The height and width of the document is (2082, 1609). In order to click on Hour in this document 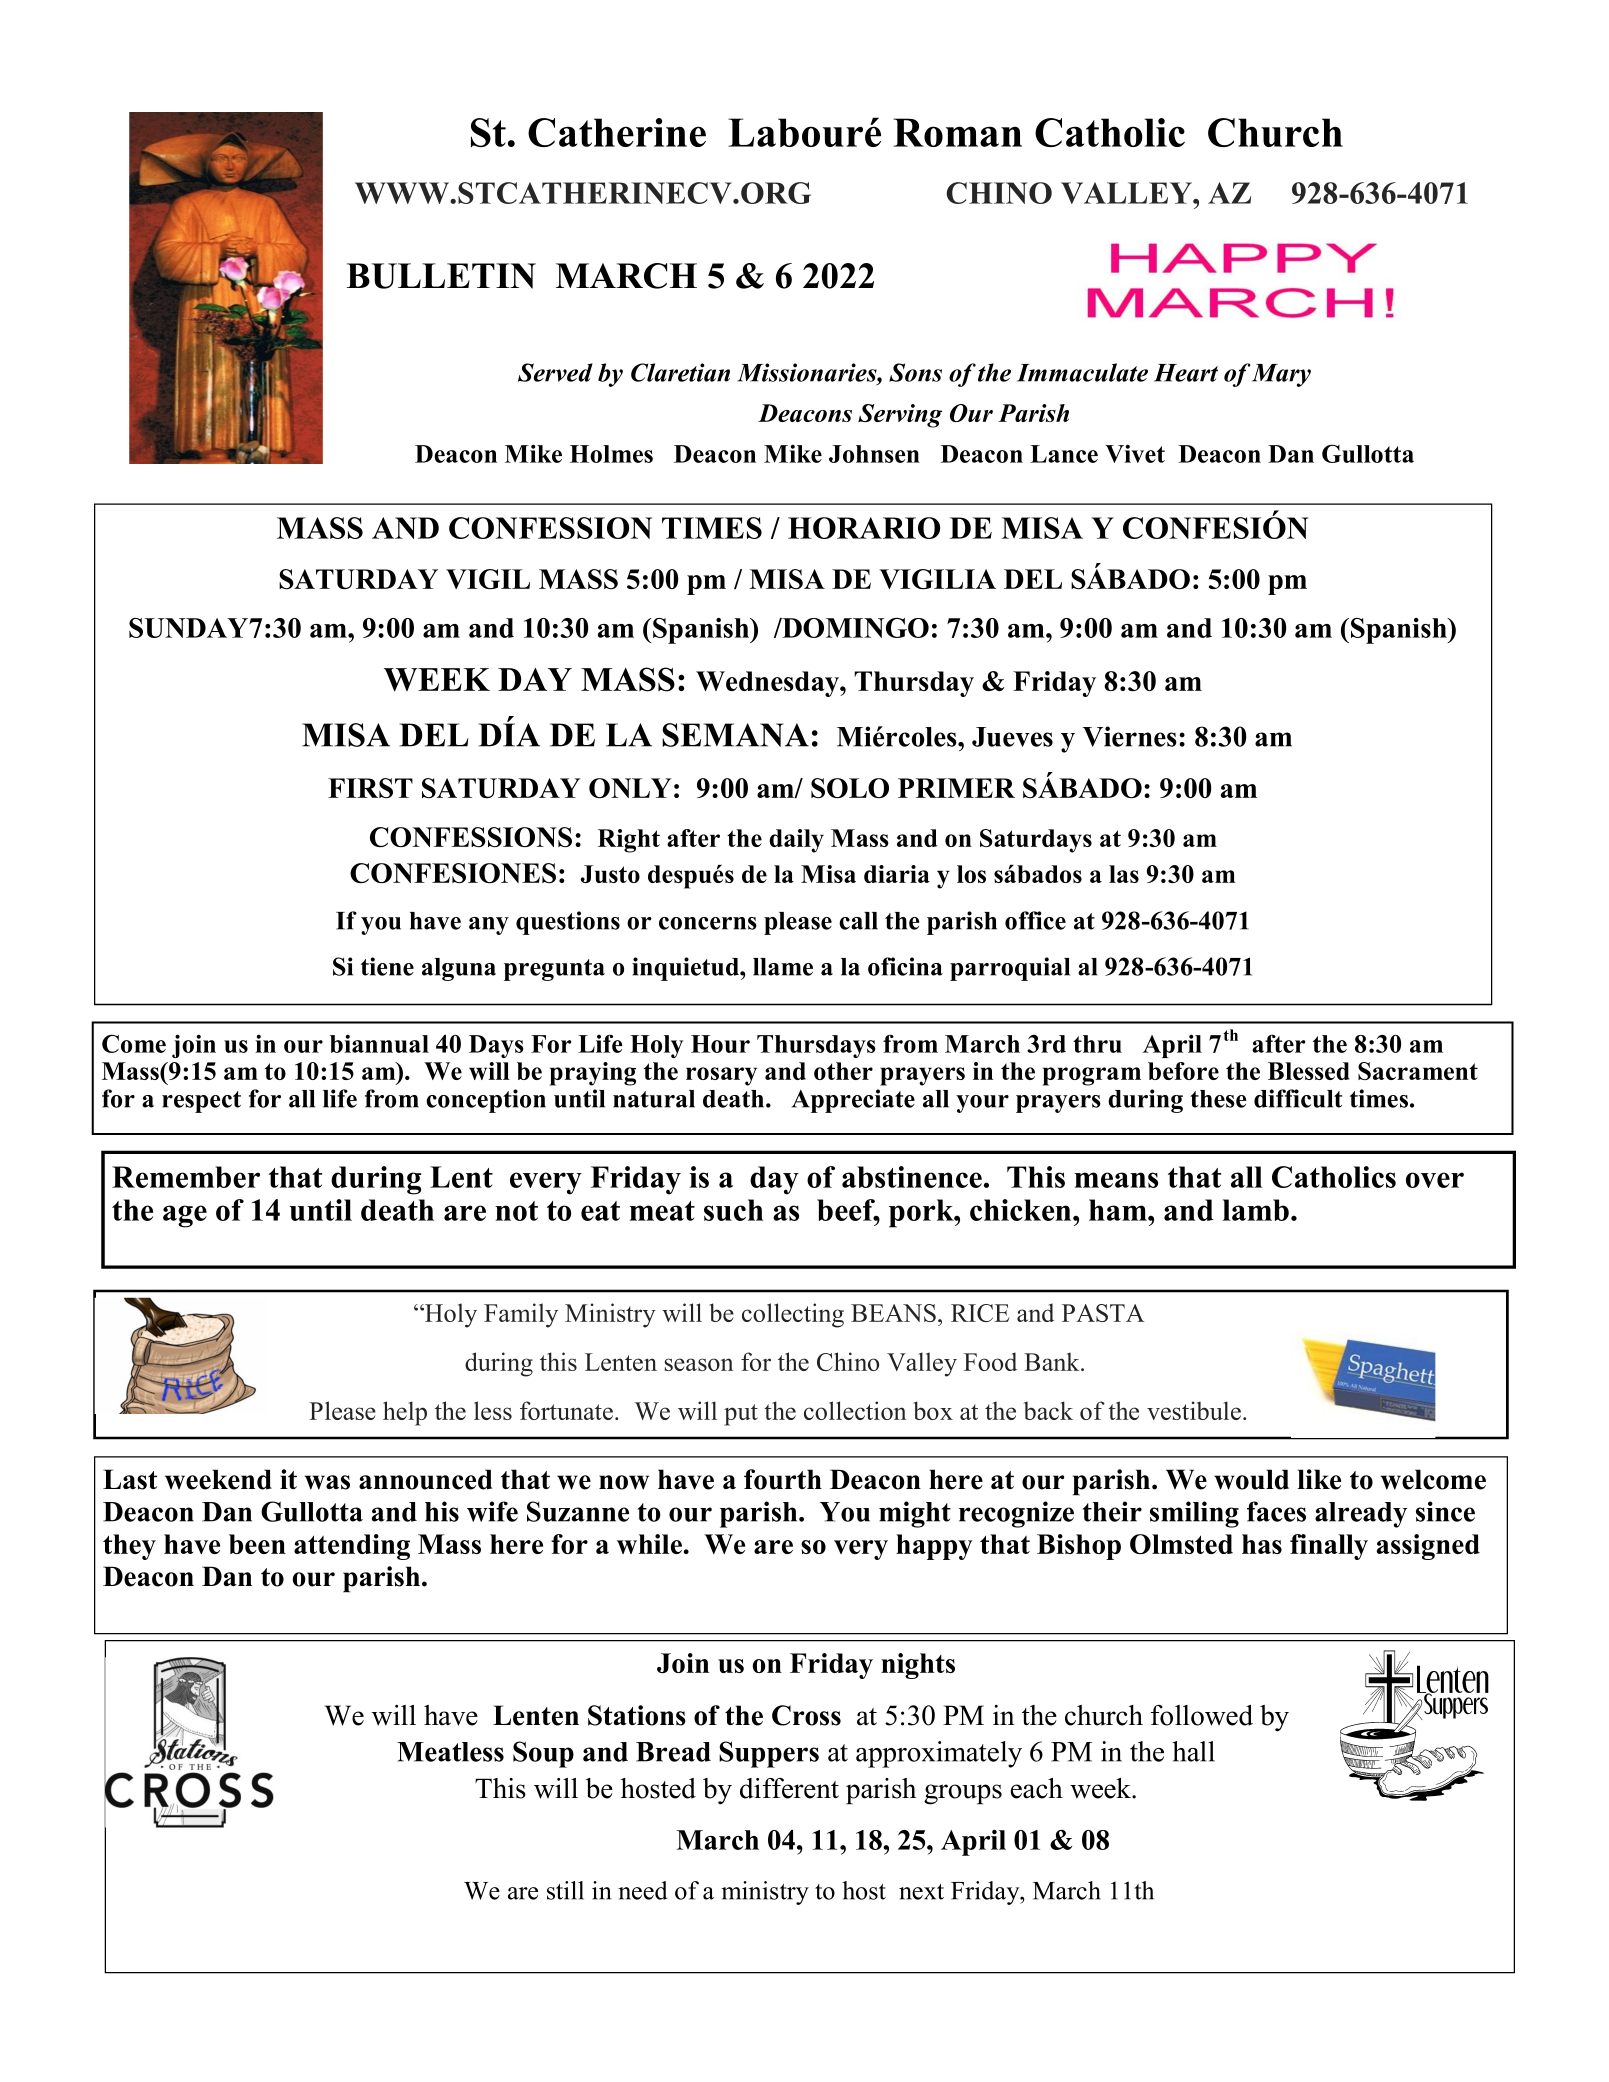, I will do `click(720, 1044)`.
